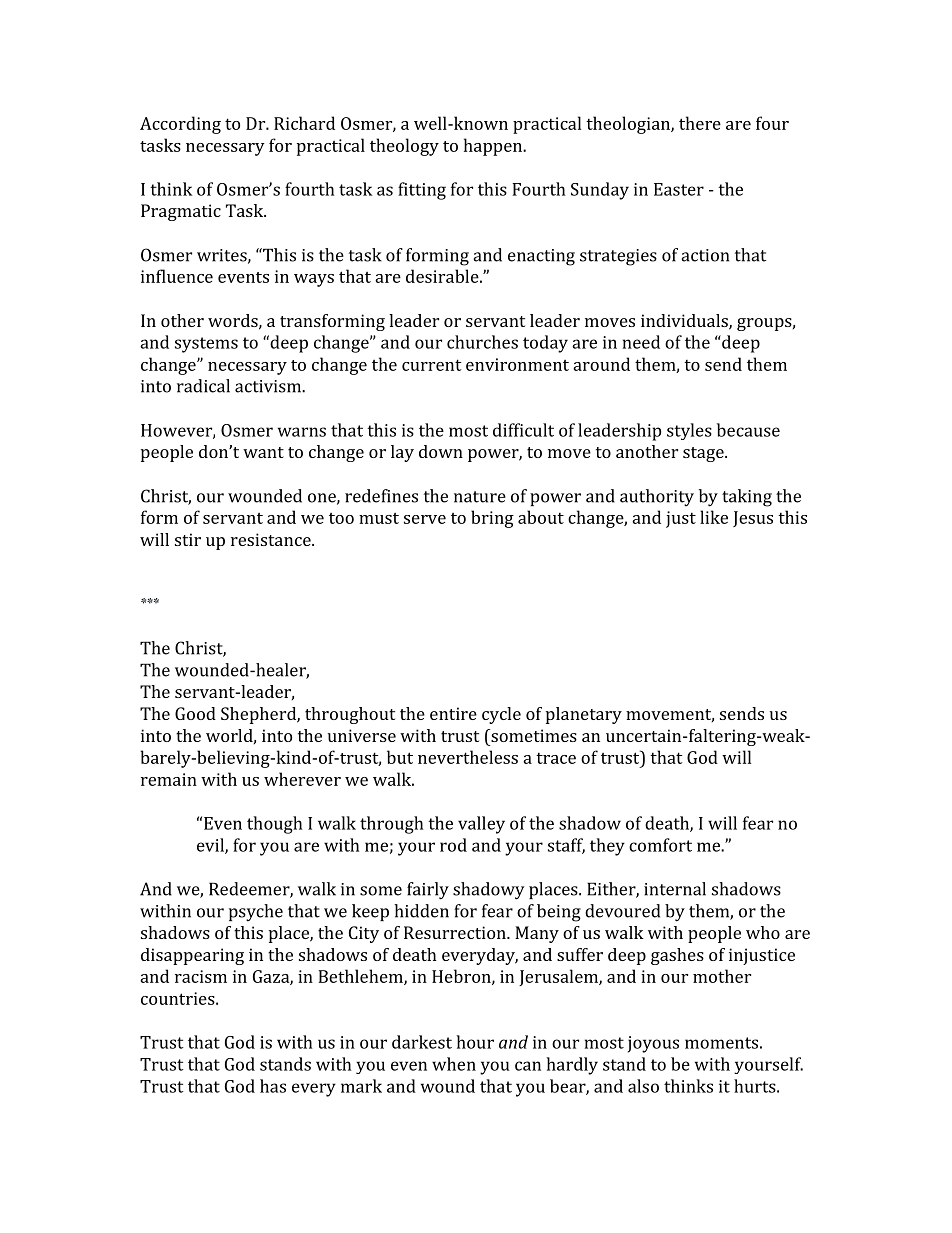 The height and width of the page is (1233, 952). I want to click on want, so click(263, 452).
